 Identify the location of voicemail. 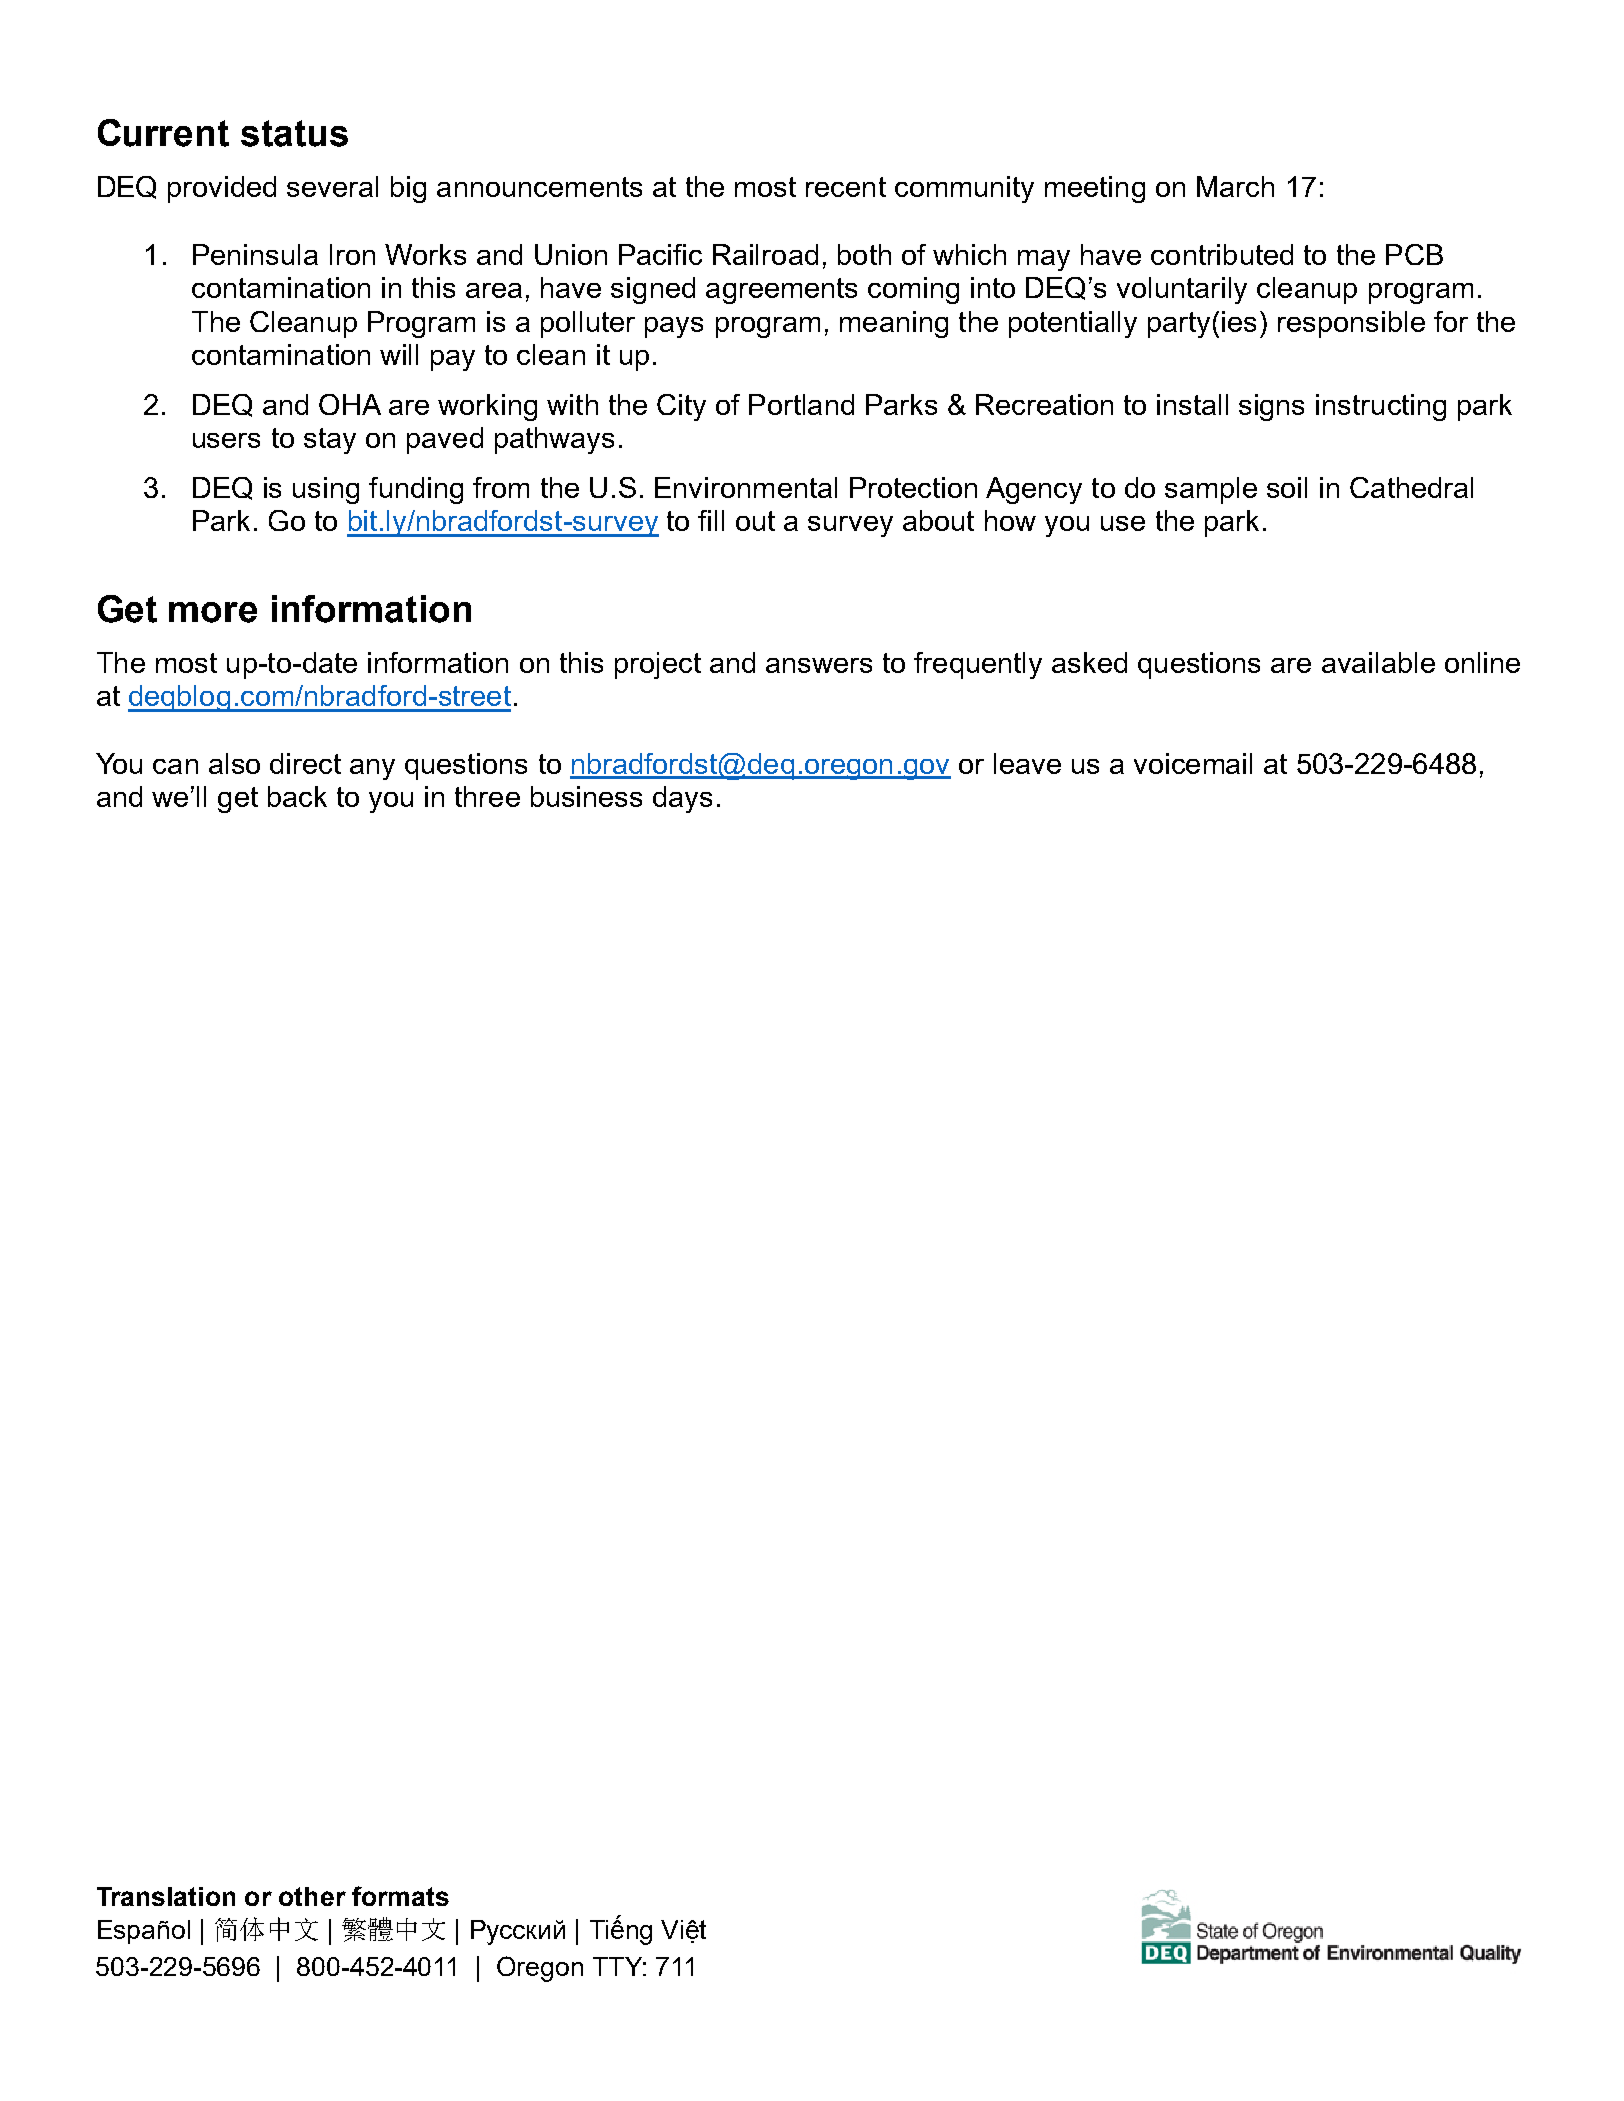
(1193, 763).
